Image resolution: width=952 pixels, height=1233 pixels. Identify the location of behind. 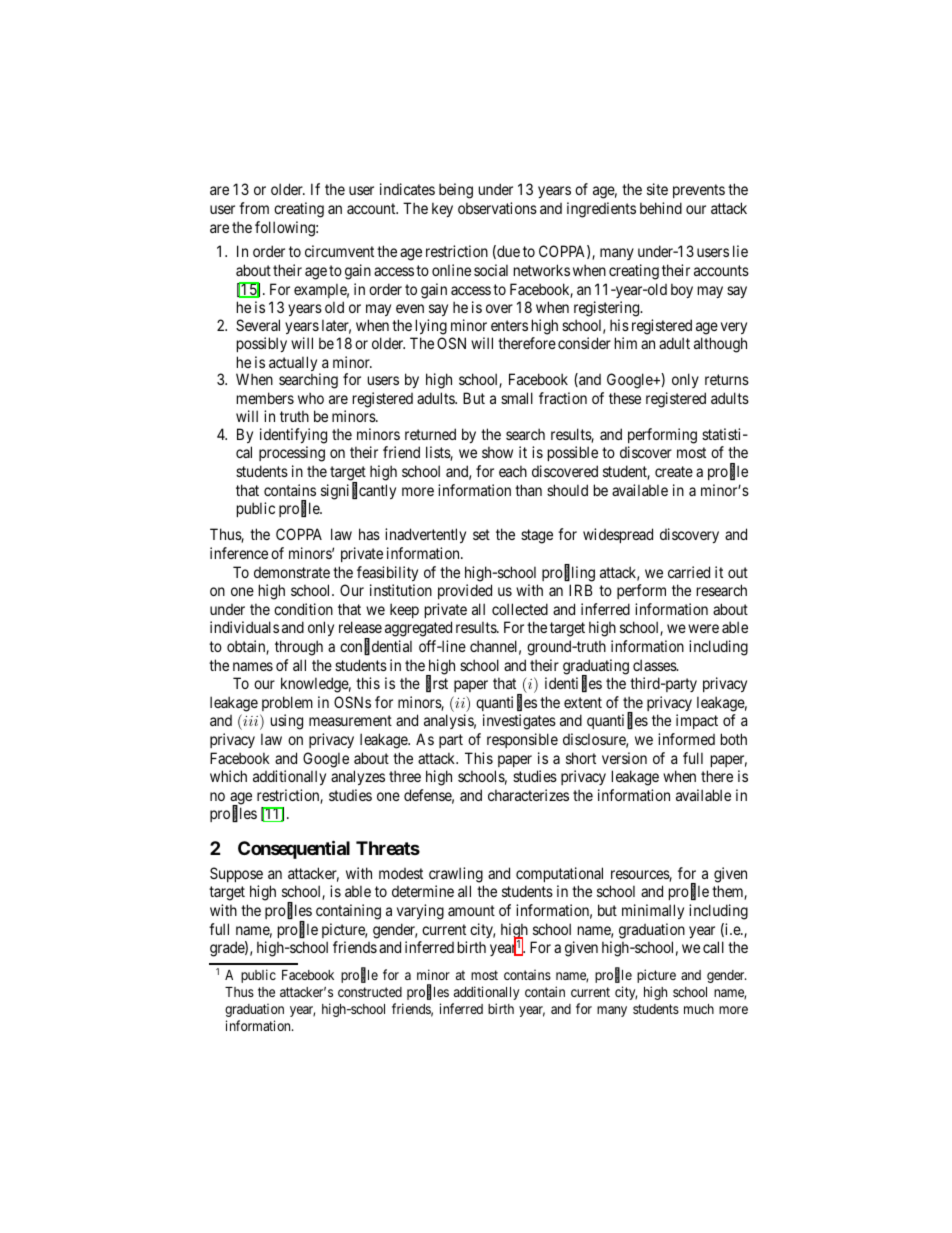
(661, 208).
